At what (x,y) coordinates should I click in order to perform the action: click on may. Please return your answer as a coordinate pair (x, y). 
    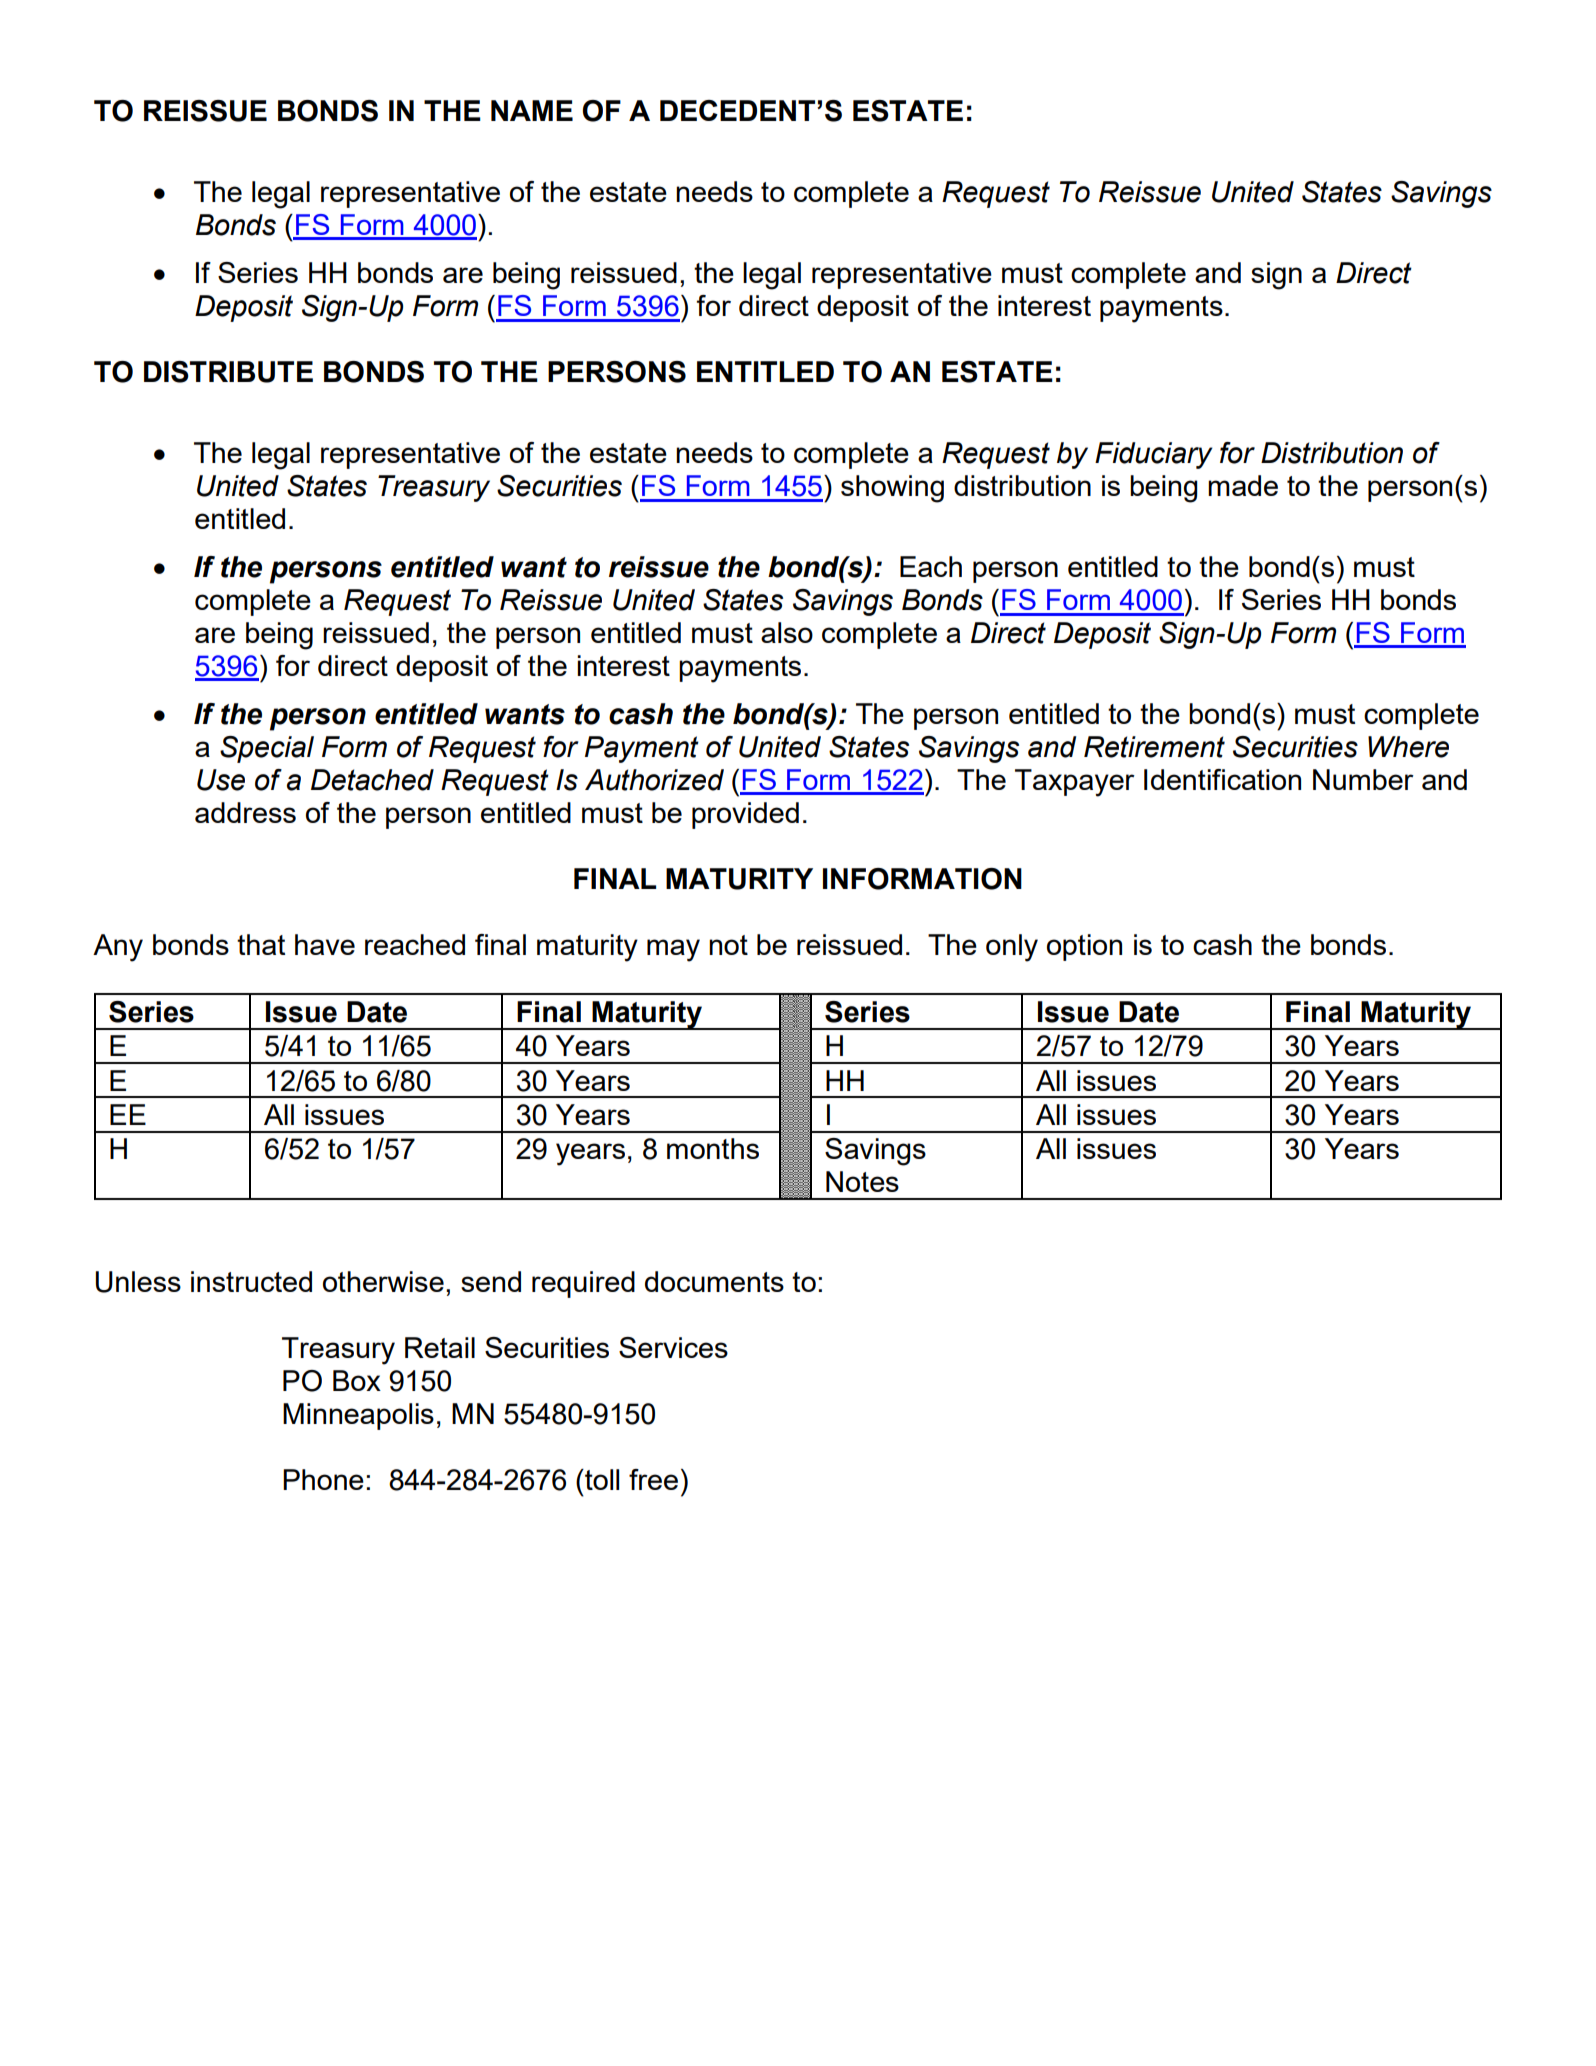
    Looking at the image, I should click on (673, 950).
